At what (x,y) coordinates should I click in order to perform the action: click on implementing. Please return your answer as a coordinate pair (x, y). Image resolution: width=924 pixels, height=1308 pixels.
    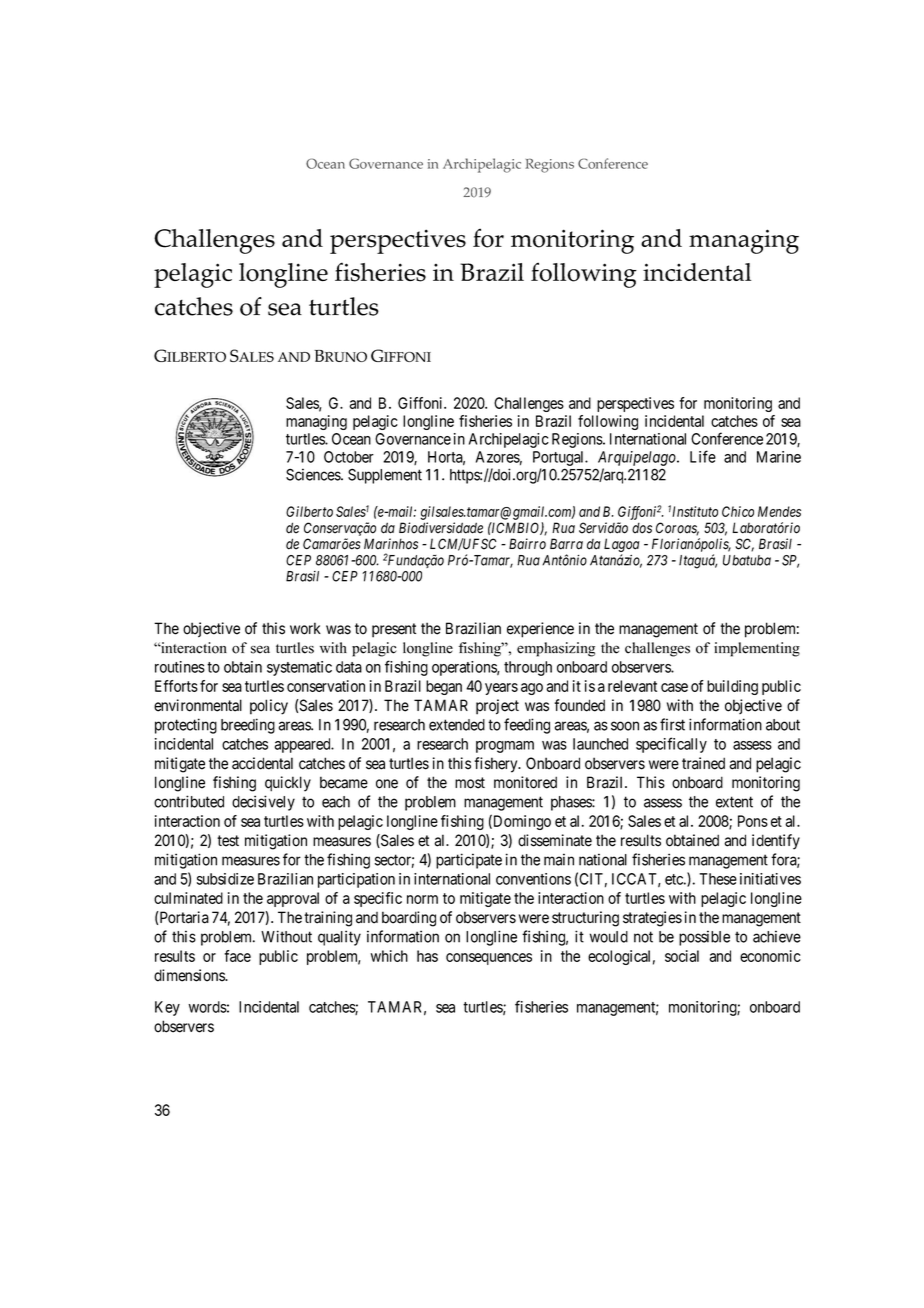
    Looking at the image, I should click on (757, 649).
